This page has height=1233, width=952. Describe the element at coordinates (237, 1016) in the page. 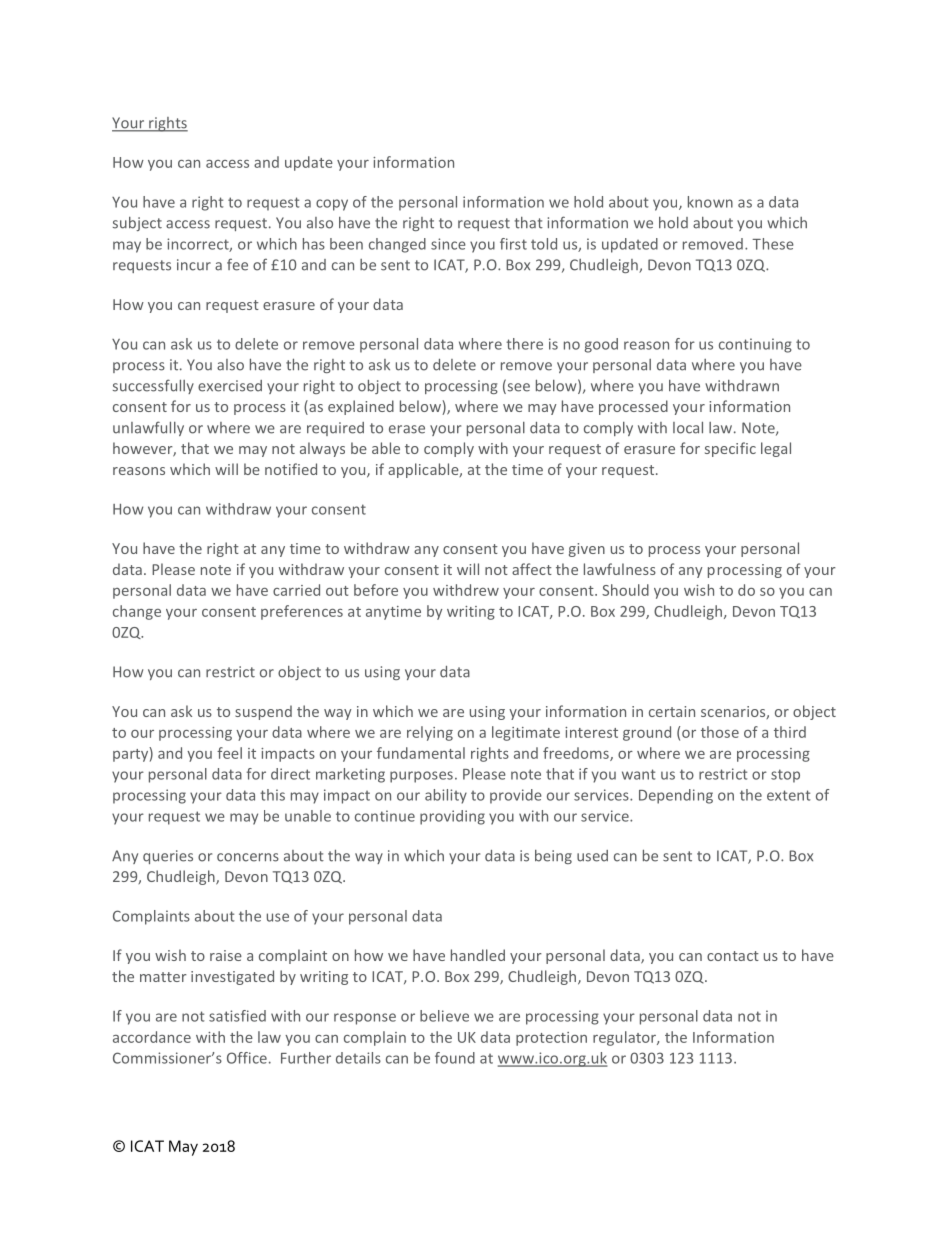

I see `satisfied` at that location.
